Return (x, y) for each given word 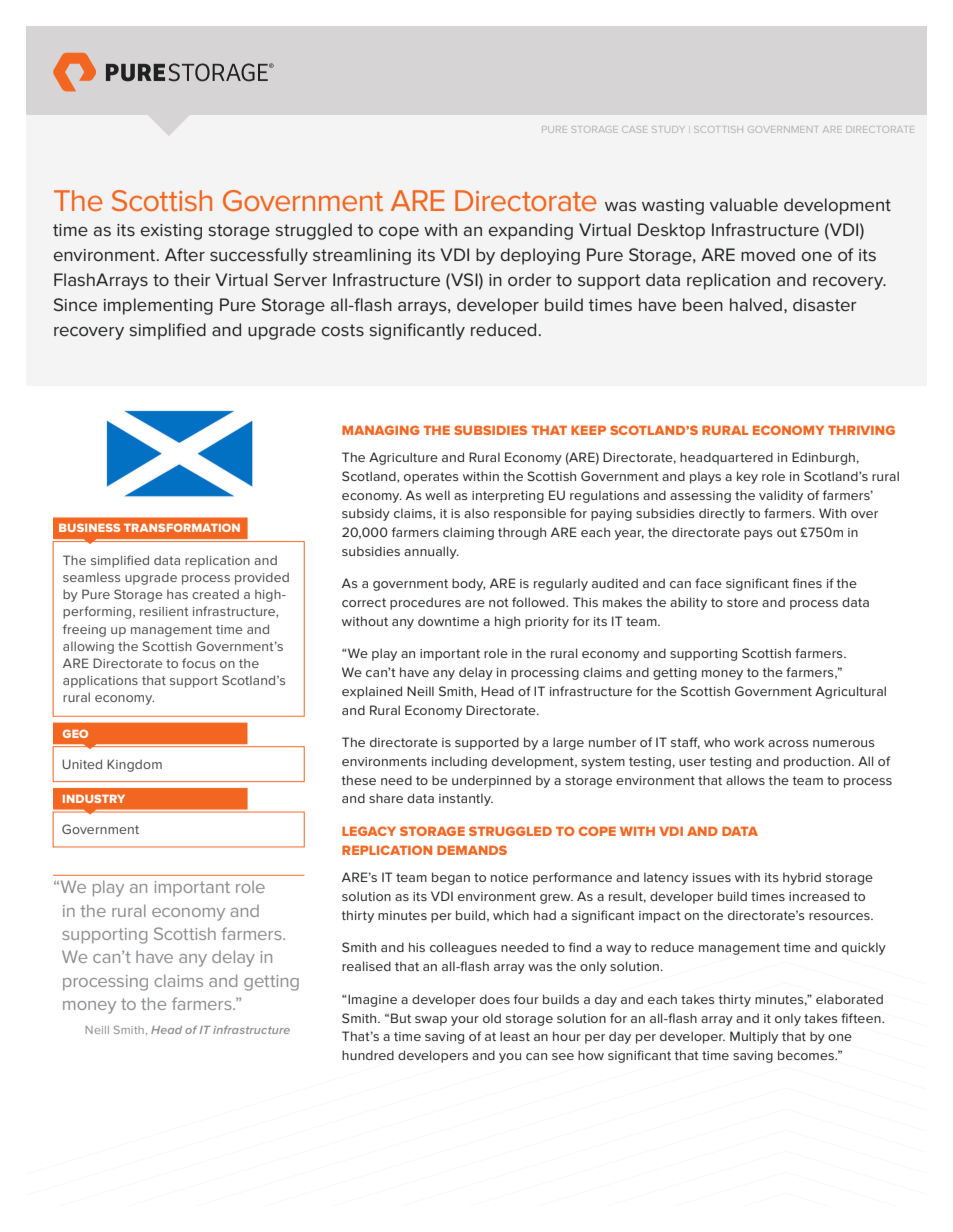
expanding (531, 231)
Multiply (754, 1037)
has (177, 594)
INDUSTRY (94, 798)
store (742, 602)
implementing (158, 306)
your (465, 1021)
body (468, 584)
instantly (466, 799)
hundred (368, 1055)
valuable (744, 204)
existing (171, 232)
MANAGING (380, 430)
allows (745, 780)
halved (756, 304)
